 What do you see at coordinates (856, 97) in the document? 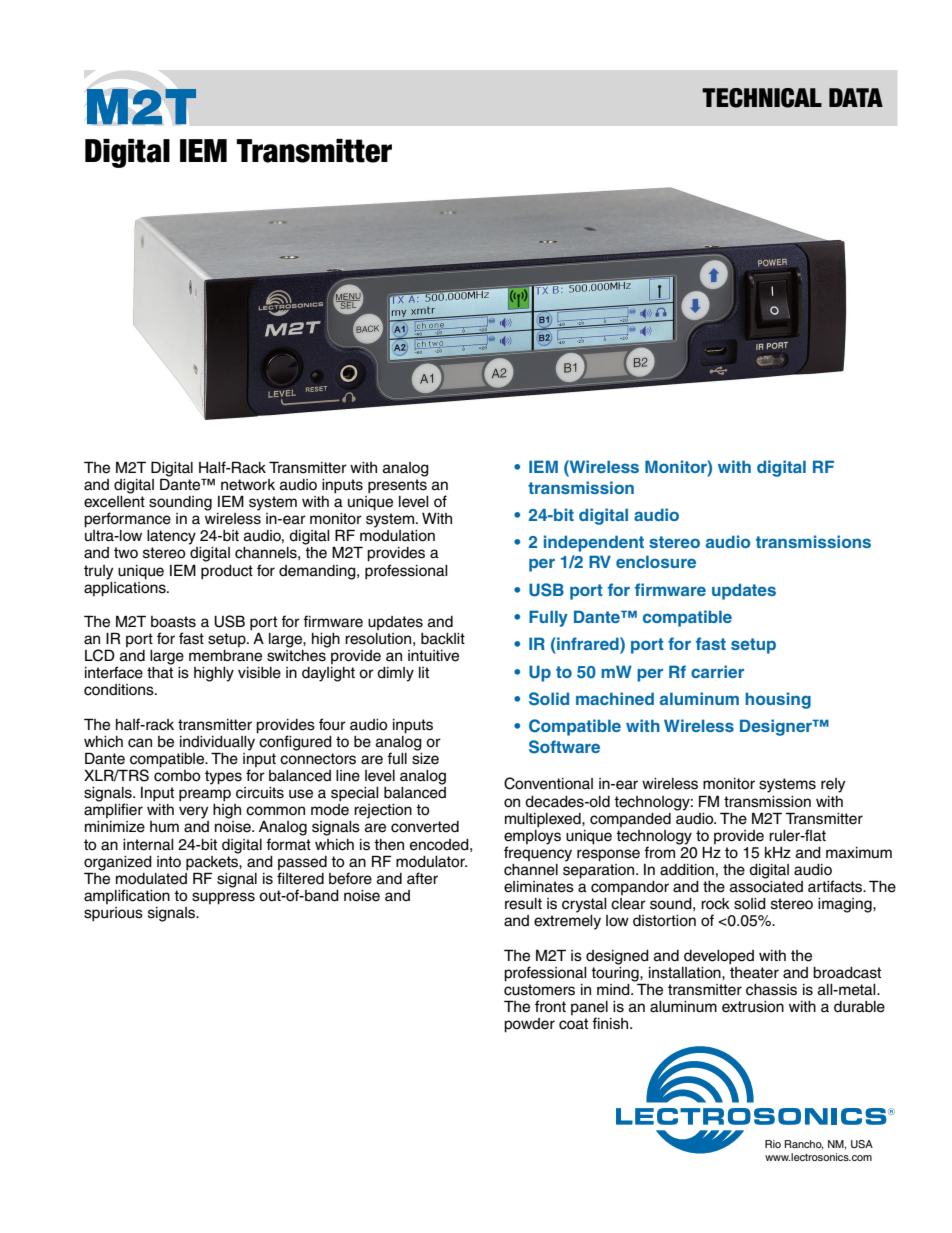
I see `DATA` at bounding box center [856, 97].
